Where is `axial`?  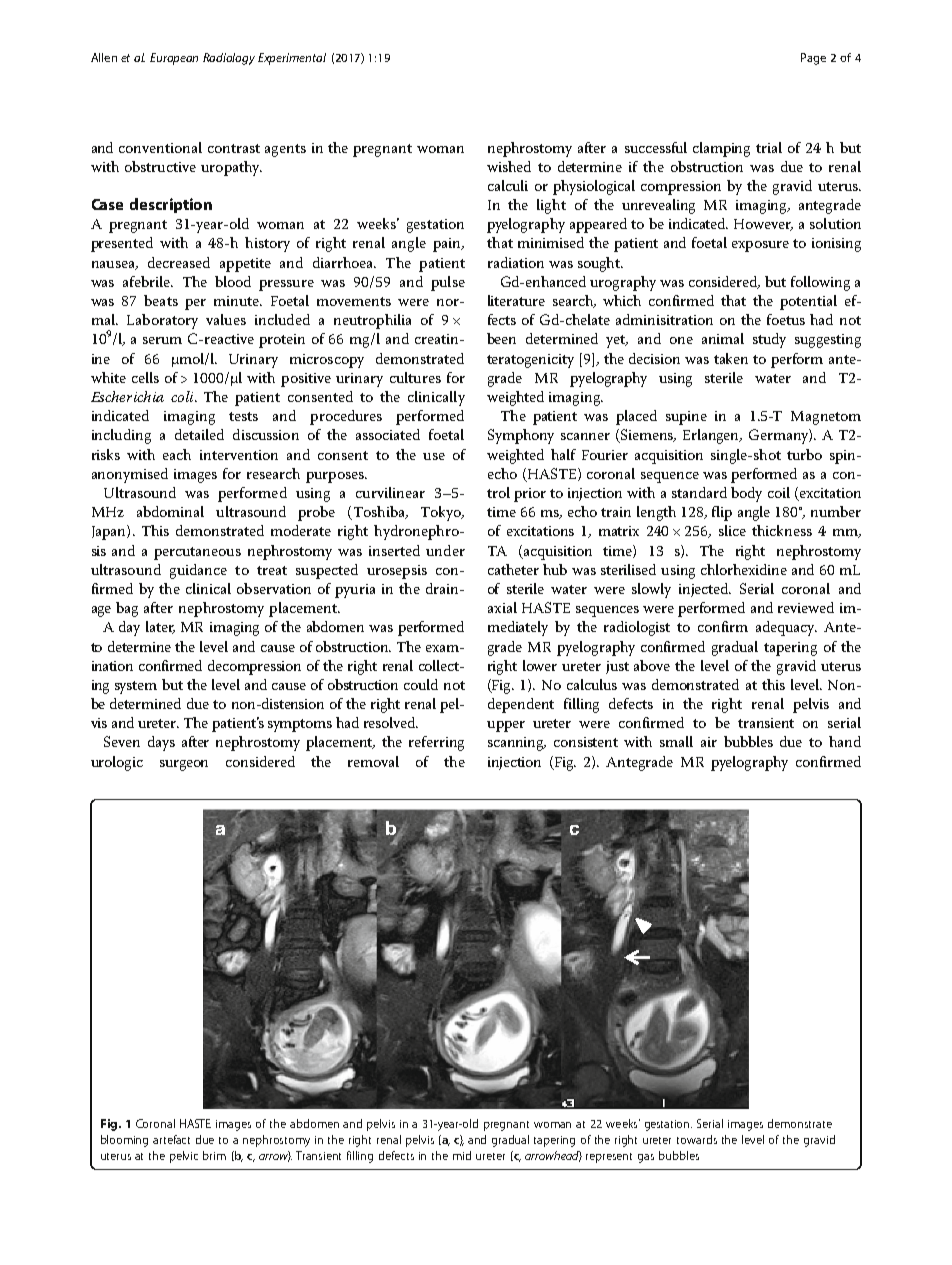 axial is located at coordinates (502, 607).
